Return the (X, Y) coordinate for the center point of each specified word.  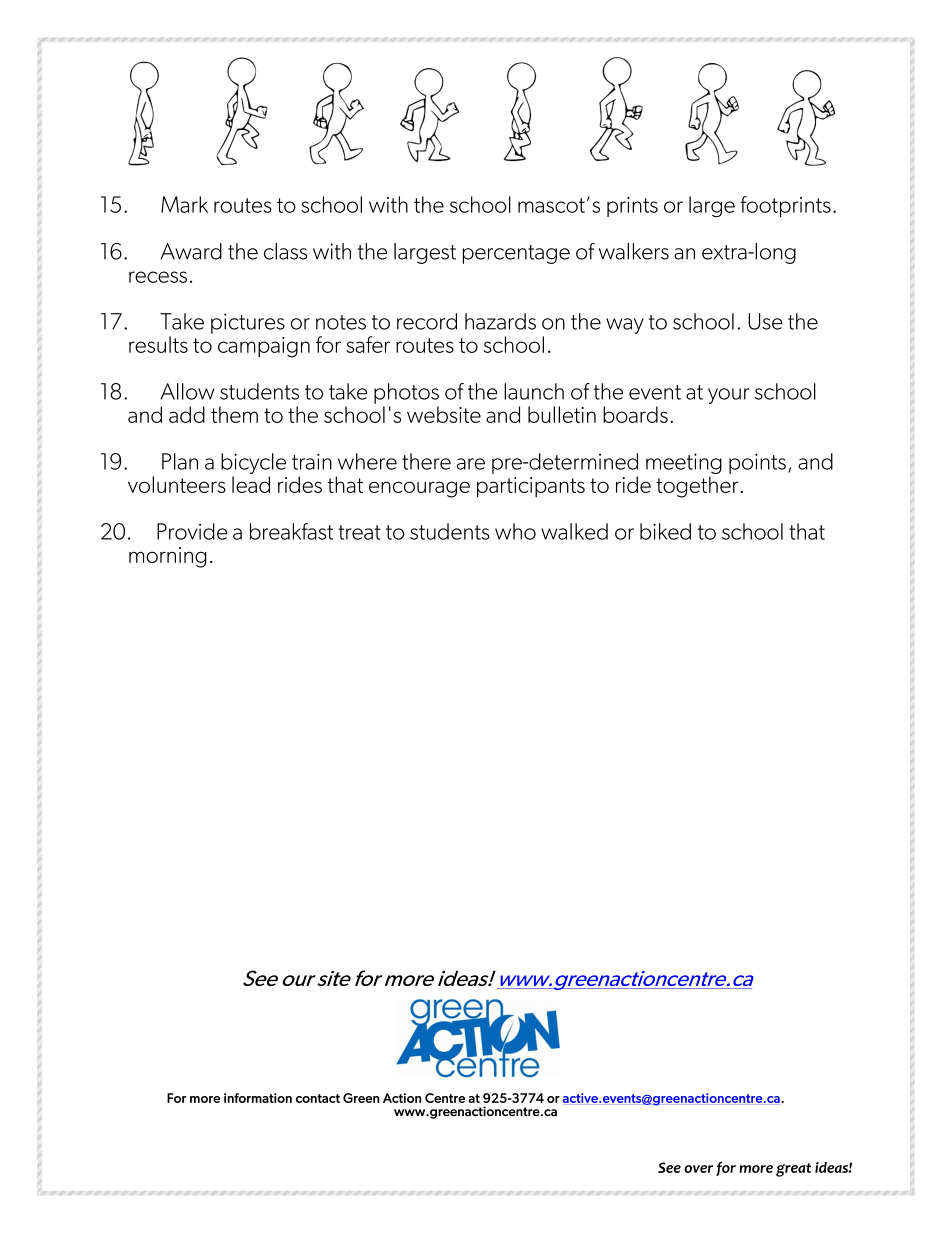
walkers (634, 251)
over (698, 1169)
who (515, 531)
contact (318, 1098)
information (258, 1098)
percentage (516, 254)
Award (191, 251)
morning (168, 557)
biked (665, 531)
